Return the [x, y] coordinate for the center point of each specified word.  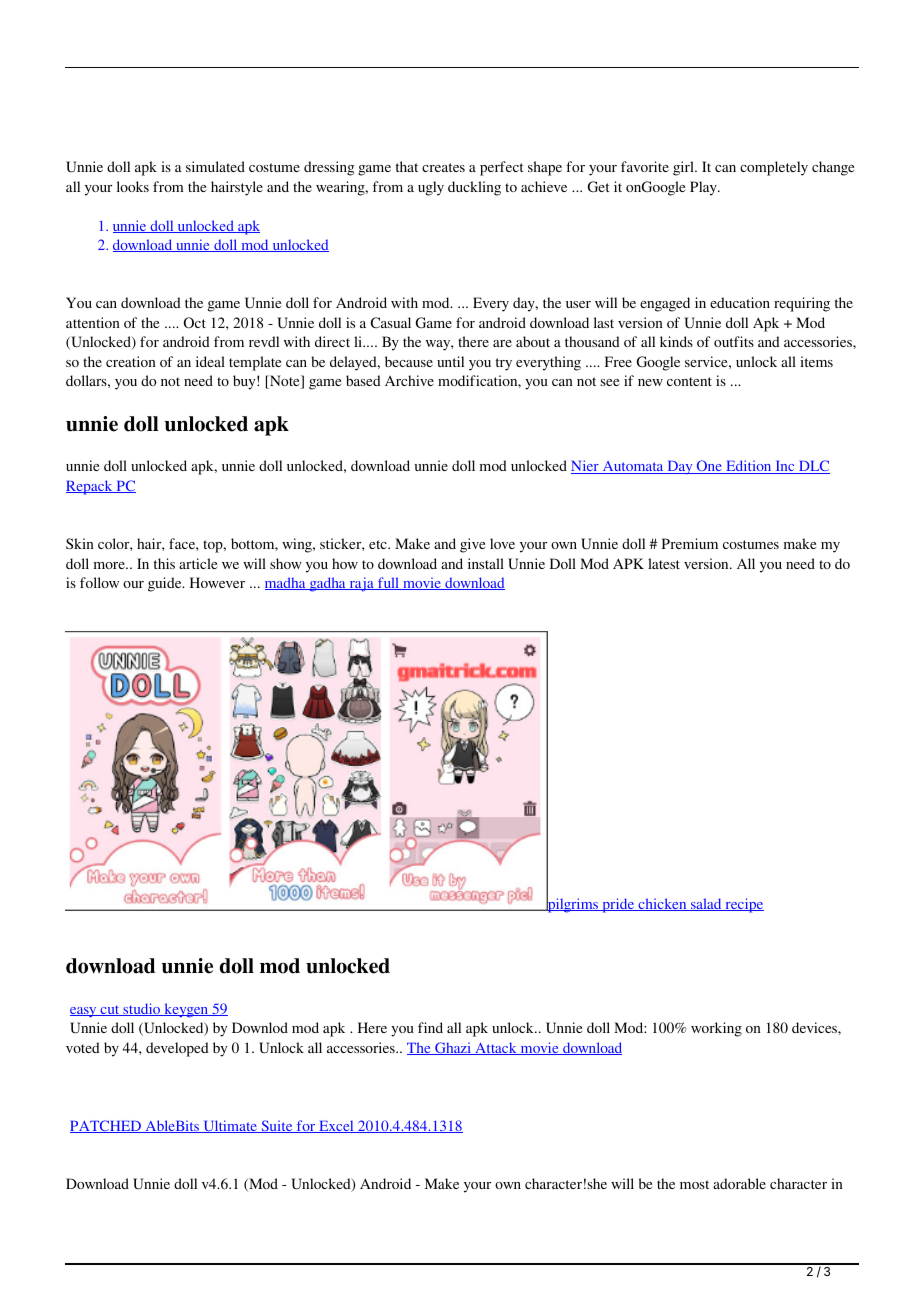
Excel [336, 1126]
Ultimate [230, 1126]
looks [133, 186]
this [164, 563]
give [472, 545]
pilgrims [573, 904]
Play [704, 188]
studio [142, 1009]
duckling [474, 188]
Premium [690, 543]
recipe [743, 905]
